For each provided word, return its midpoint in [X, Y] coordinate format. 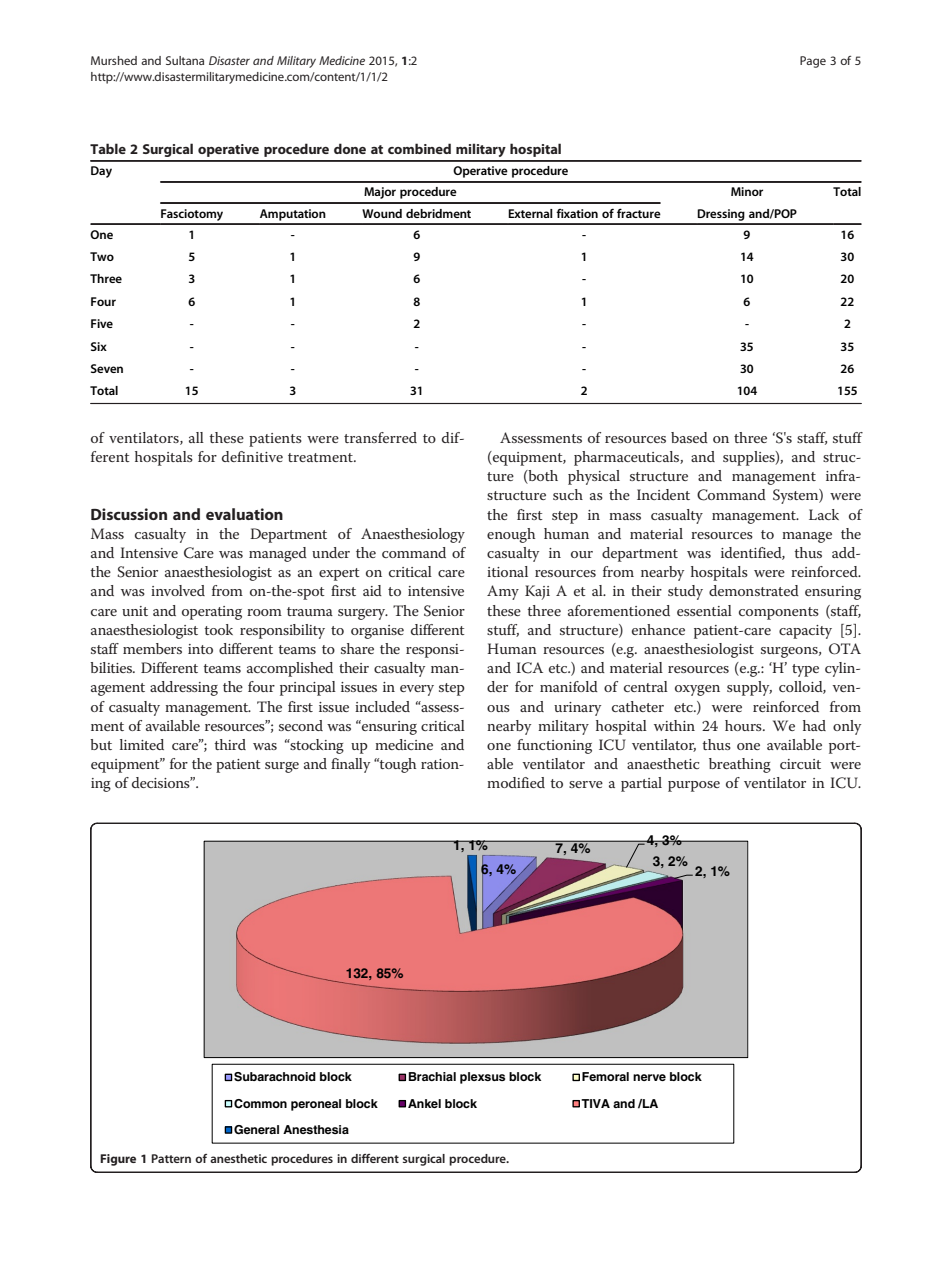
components [779, 613]
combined [419, 148]
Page [813, 62]
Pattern [171, 1158]
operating [212, 613]
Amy [503, 592]
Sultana [185, 60]
